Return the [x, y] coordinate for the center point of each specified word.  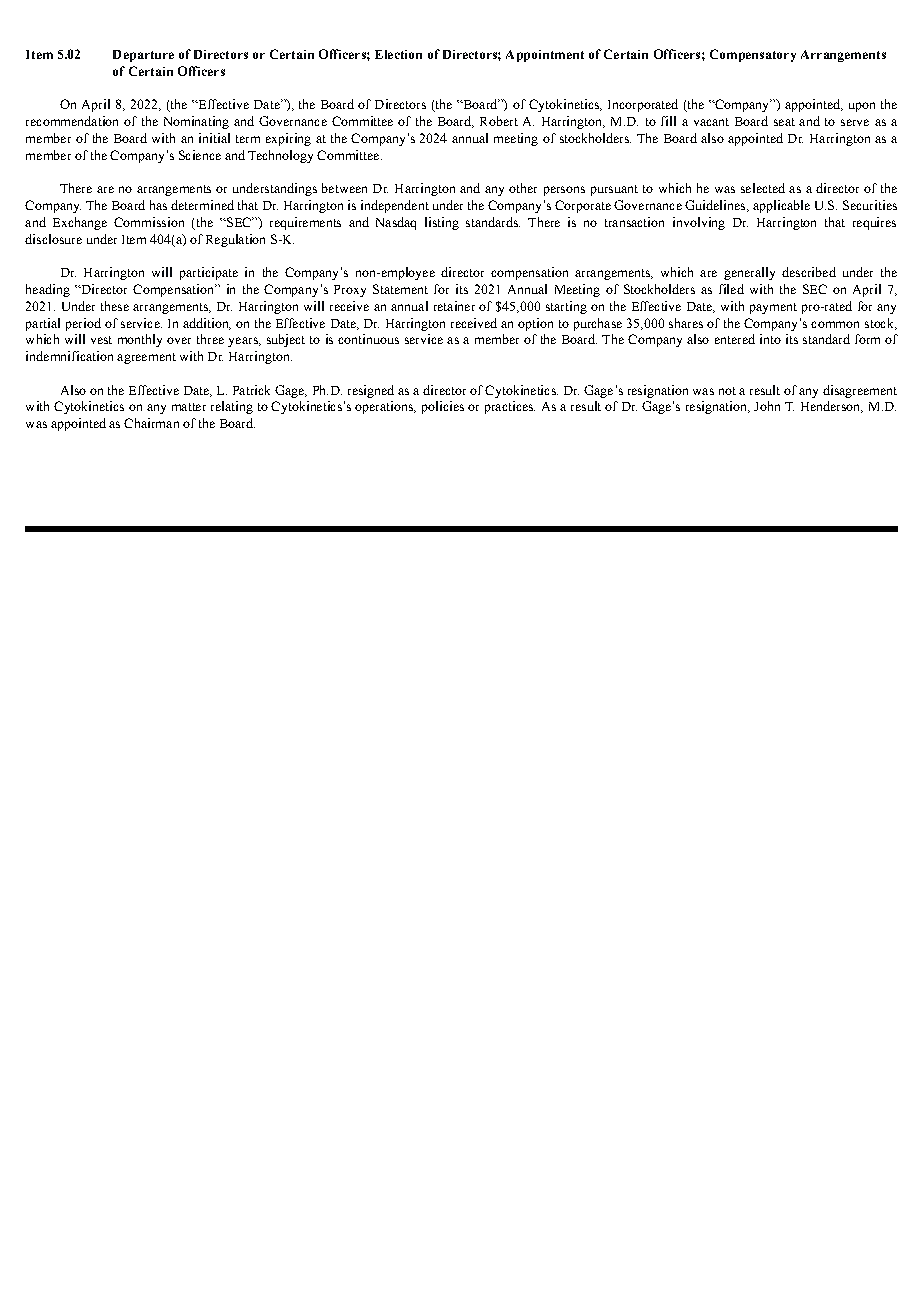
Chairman [151, 423]
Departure [143, 56]
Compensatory [753, 55]
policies [443, 407]
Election [398, 54]
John [767, 406]
